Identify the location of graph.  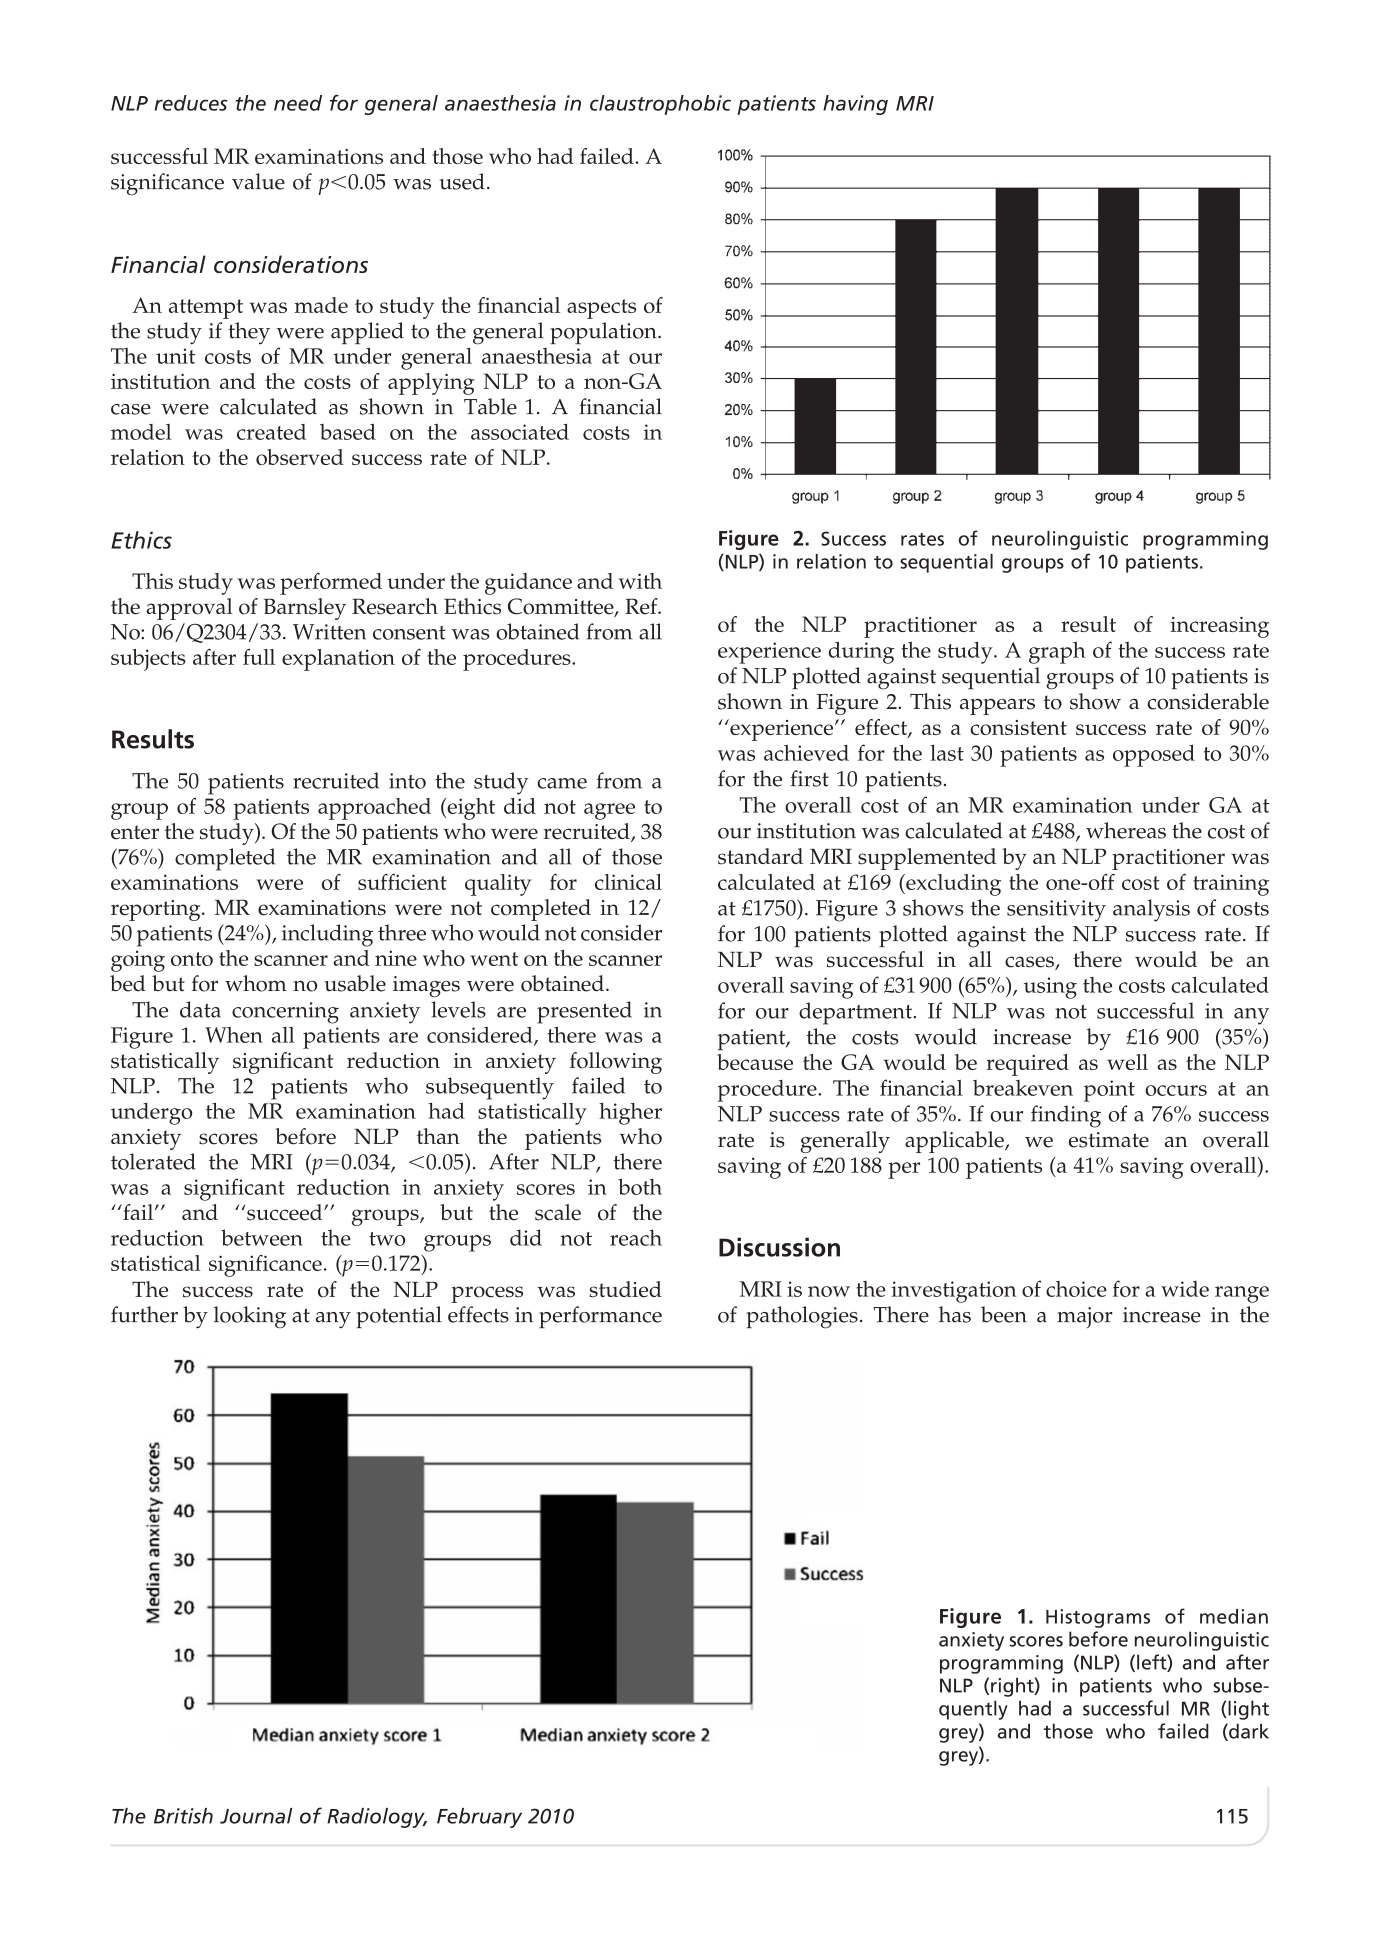
(1057, 653).
